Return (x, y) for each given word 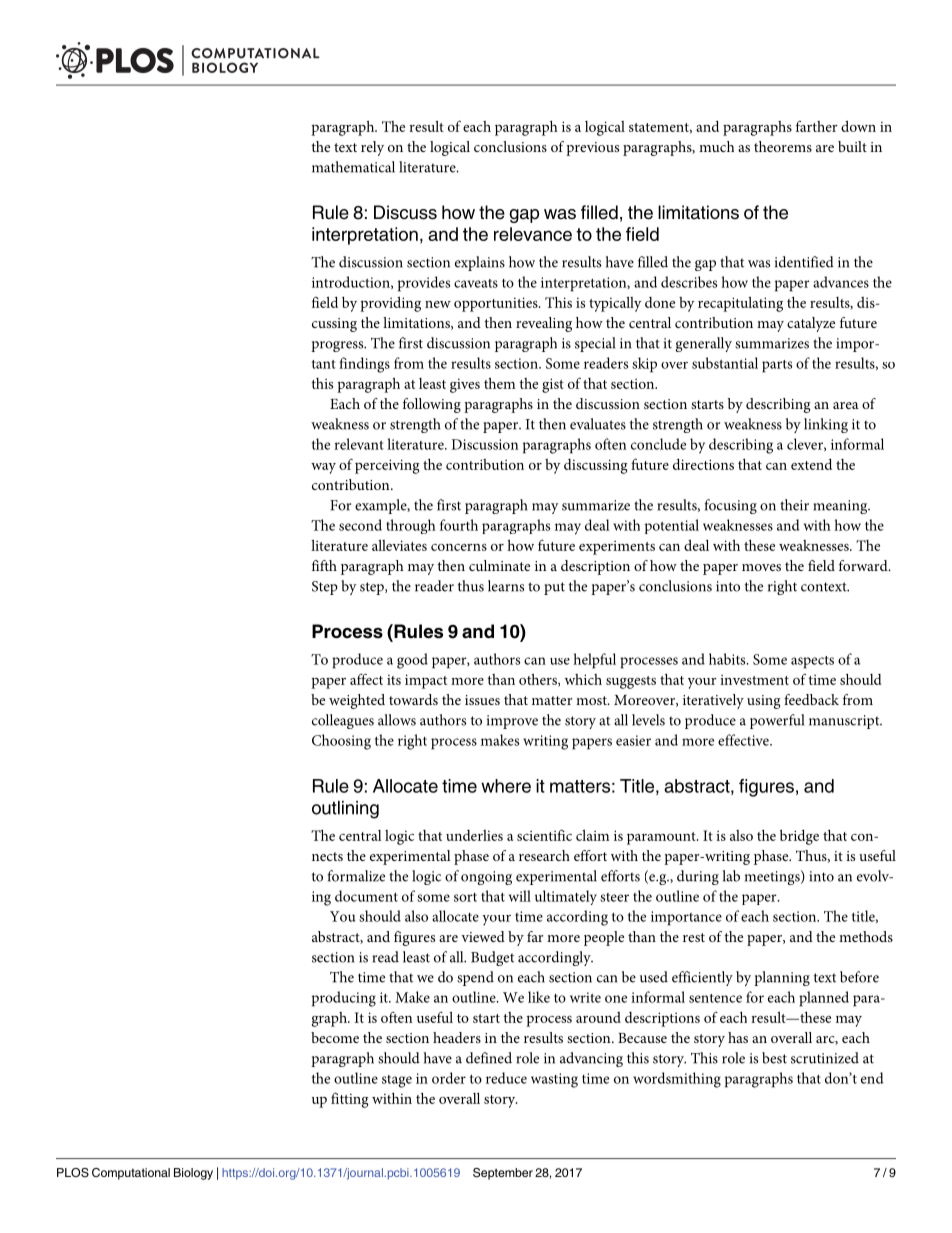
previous (592, 149)
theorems (783, 146)
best (774, 1058)
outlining (345, 810)
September (503, 1174)
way (323, 468)
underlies (474, 835)
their (794, 505)
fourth (459, 525)
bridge (799, 837)
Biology (193, 1174)
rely (372, 148)
